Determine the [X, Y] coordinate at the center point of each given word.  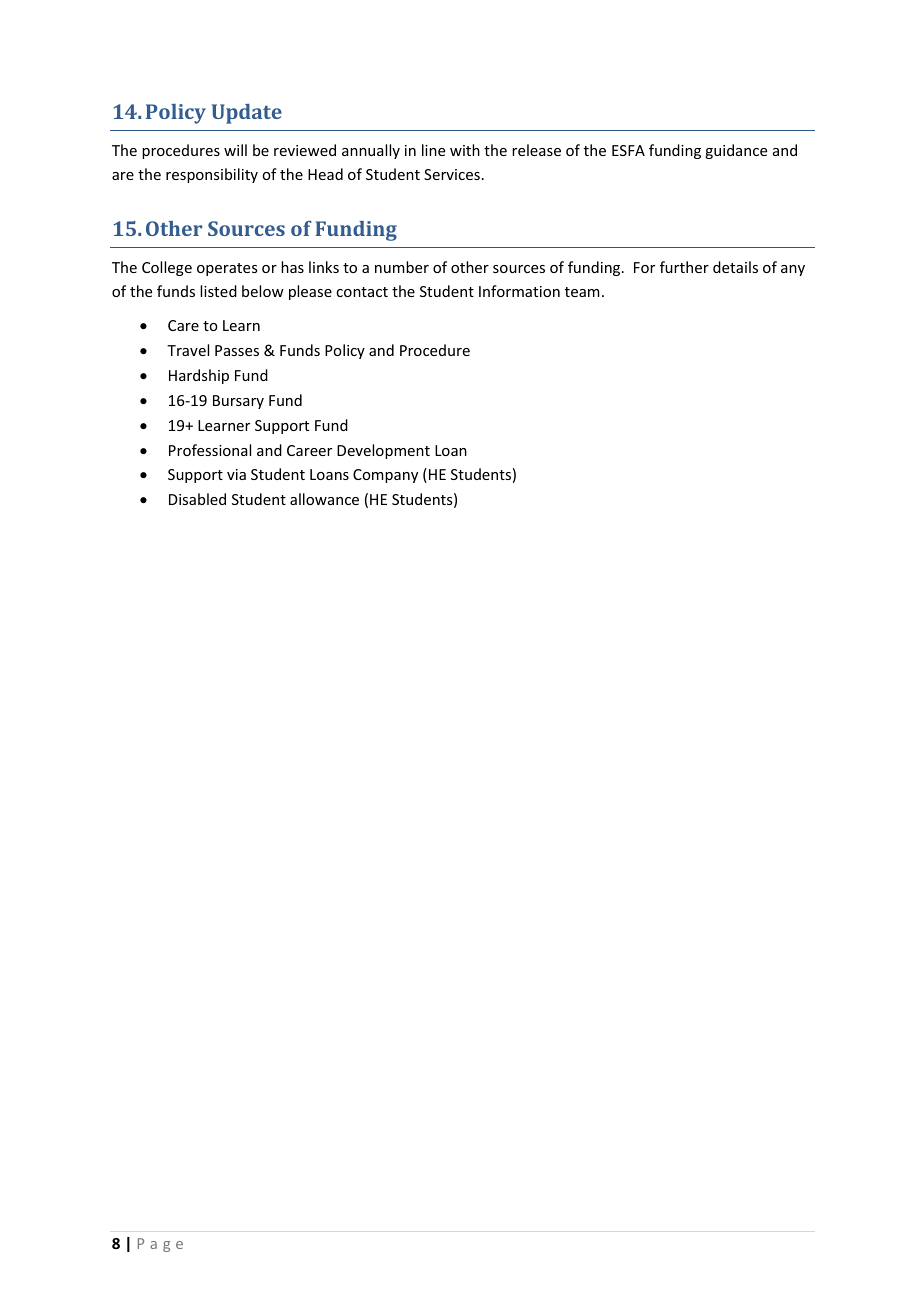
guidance [736, 151]
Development [383, 451]
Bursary [238, 402]
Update [247, 114]
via [236, 474]
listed [218, 291]
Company [385, 476]
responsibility [212, 175]
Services [452, 174]
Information [519, 291]
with [465, 150]
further [684, 267]
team [582, 292]
